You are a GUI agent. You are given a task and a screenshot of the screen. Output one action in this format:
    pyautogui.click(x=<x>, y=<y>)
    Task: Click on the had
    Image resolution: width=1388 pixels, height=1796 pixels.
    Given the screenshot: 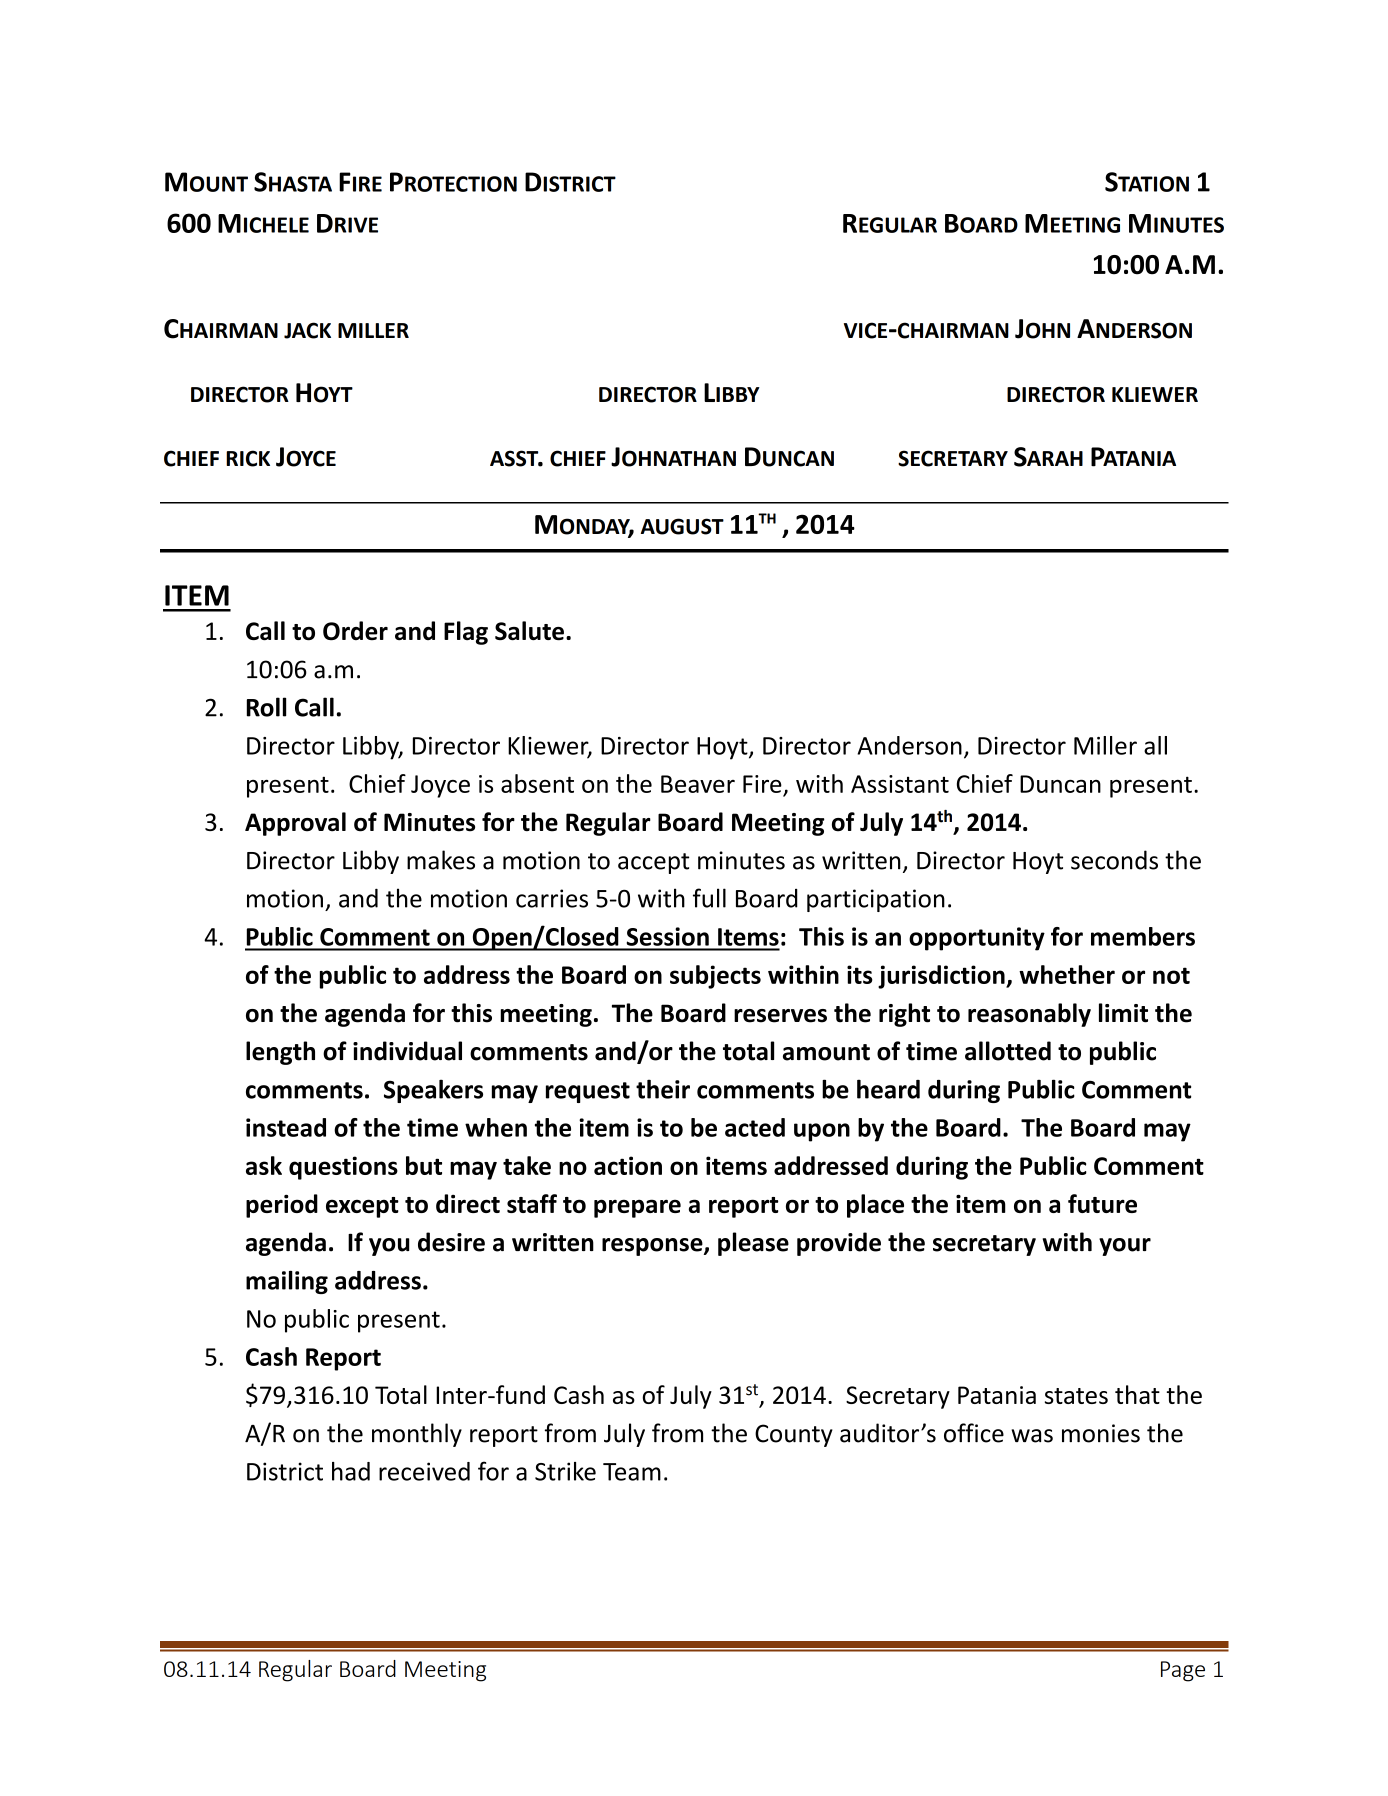 What is the action you would take?
    pyautogui.click(x=351, y=1471)
